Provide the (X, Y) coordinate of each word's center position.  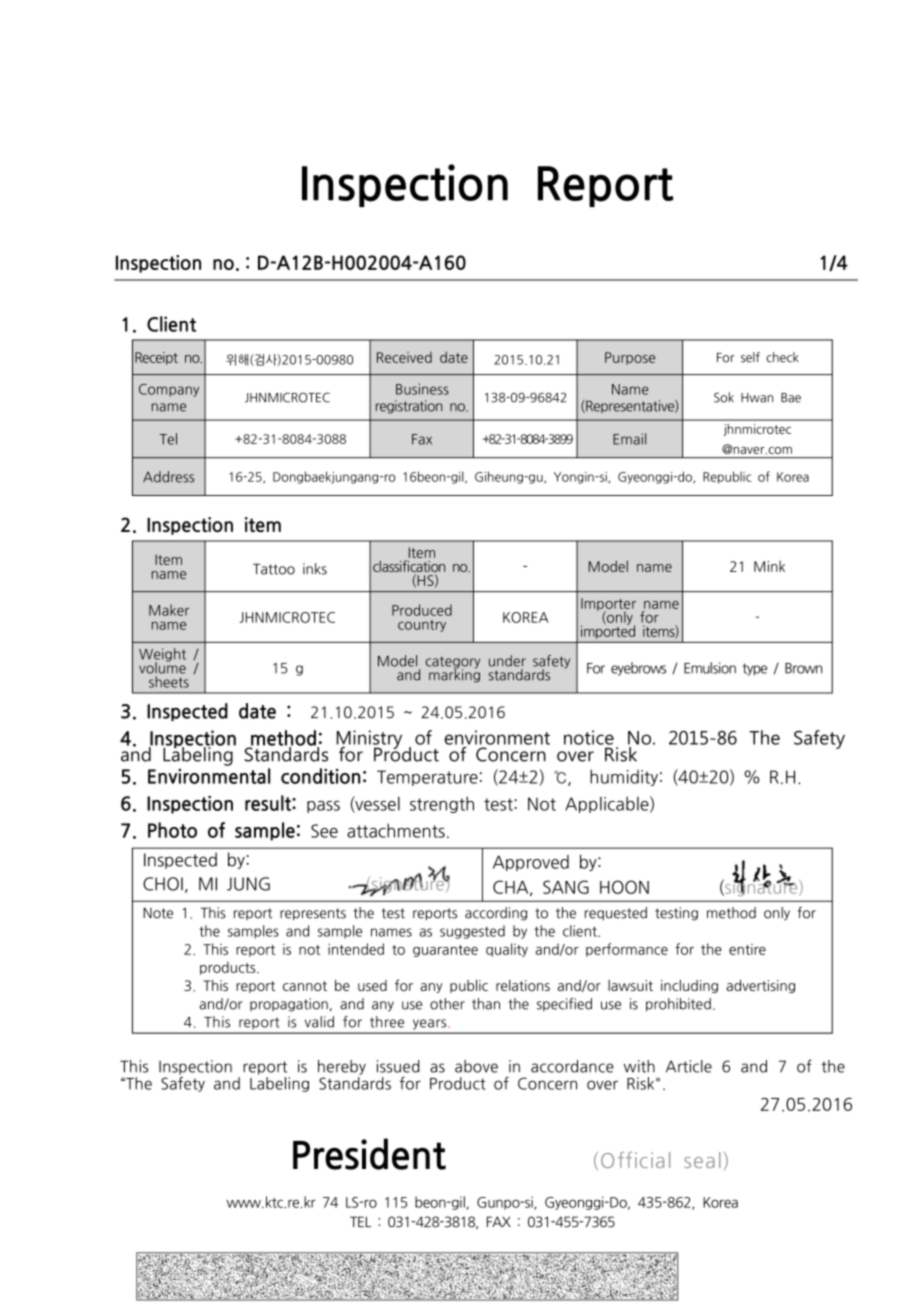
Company (169, 390)
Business (422, 389)
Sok (724, 397)
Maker (169, 610)
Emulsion (710, 668)
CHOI (163, 884)
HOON (624, 887)
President (369, 1154)
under (507, 661)
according (496, 914)
